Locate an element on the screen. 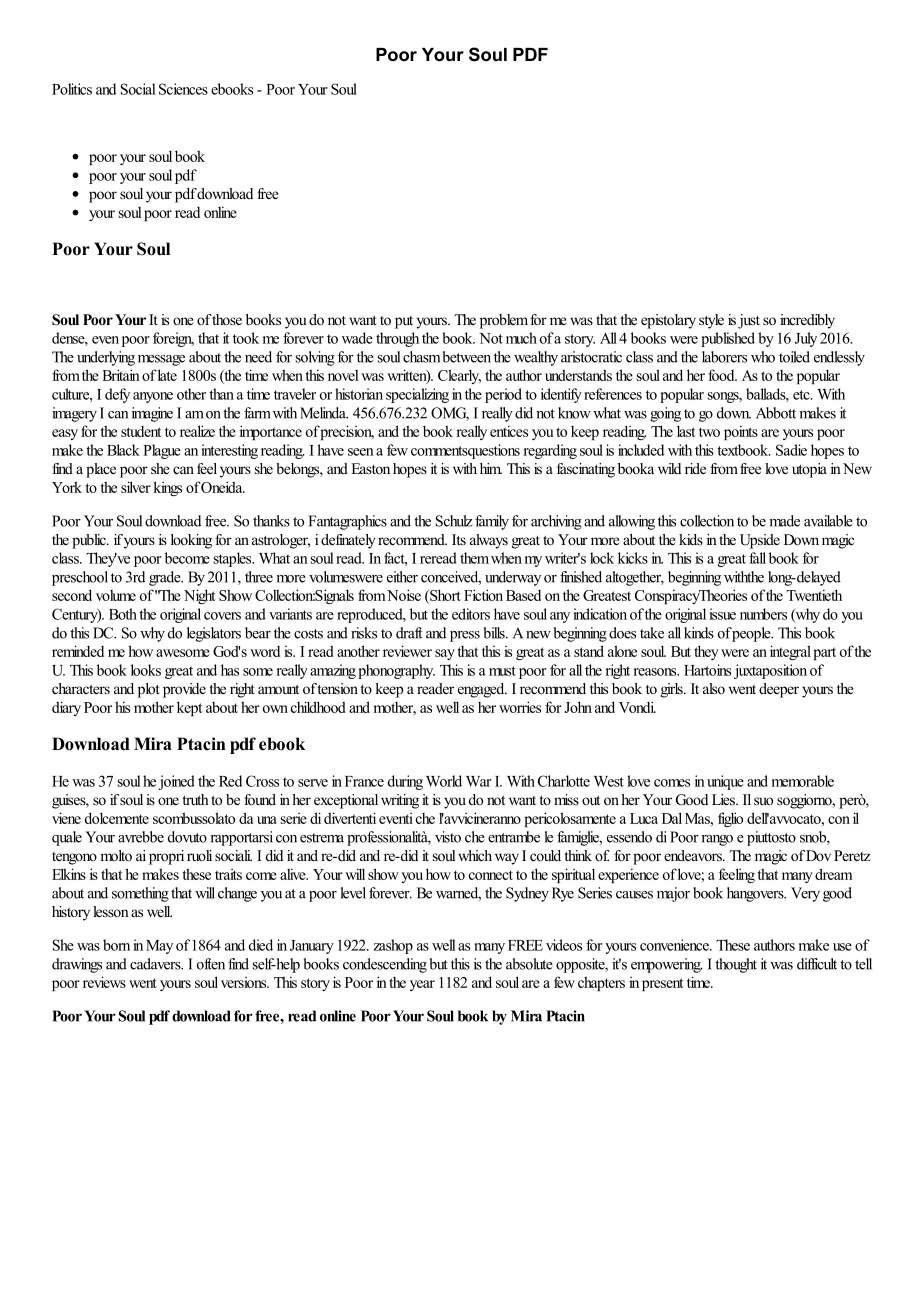  took is located at coordinates (246, 338).
